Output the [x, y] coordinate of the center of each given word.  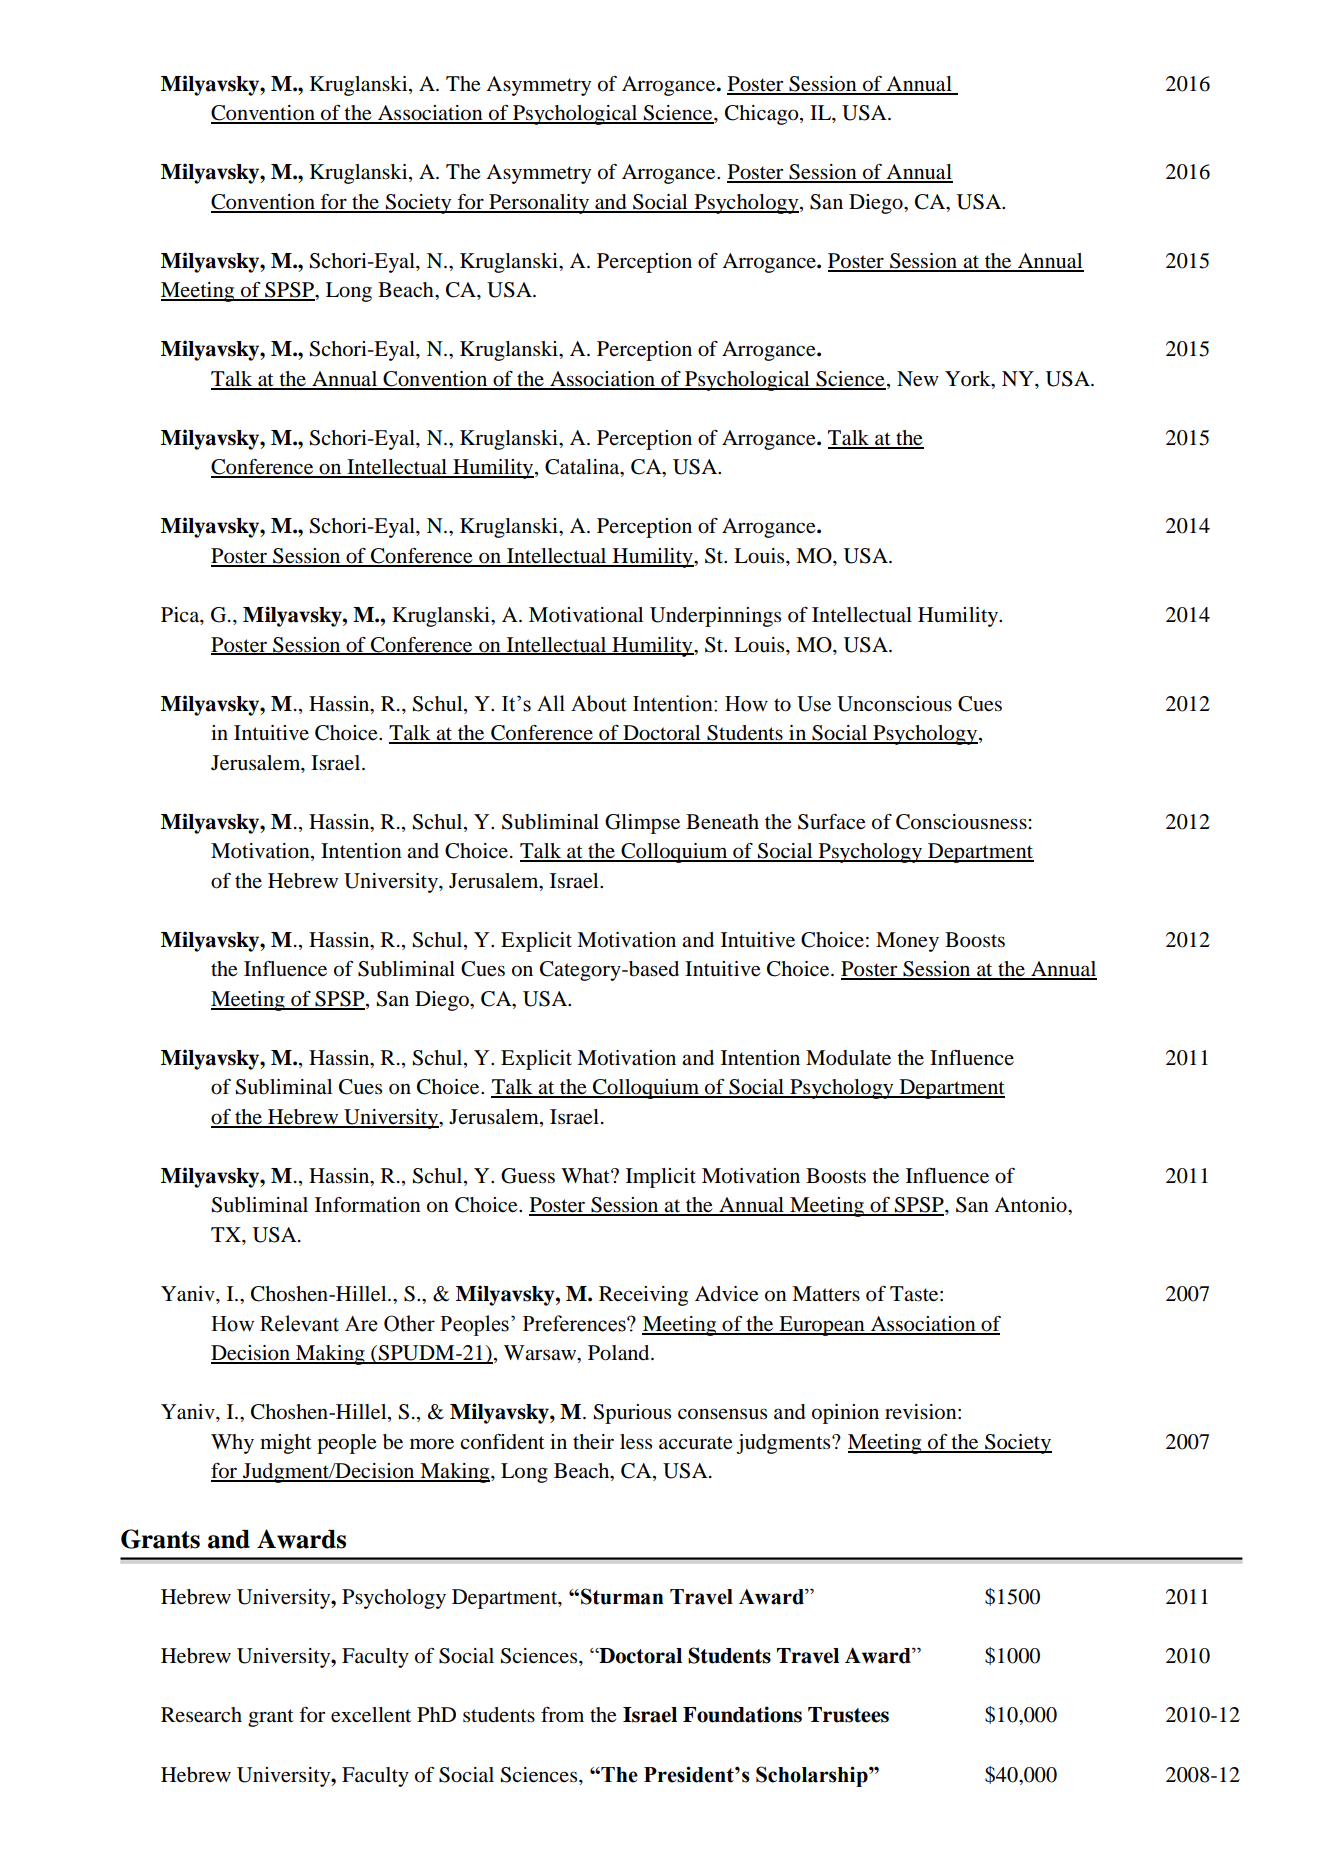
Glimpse [642, 824]
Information [368, 1205]
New [918, 379]
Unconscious [894, 704]
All [551, 703]
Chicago [763, 115]
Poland [620, 1353]
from [562, 1715]
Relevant [299, 1323]
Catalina [583, 468]
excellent [371, 1715]
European [822, 1326]
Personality [539, 204]
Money [907, 942]
